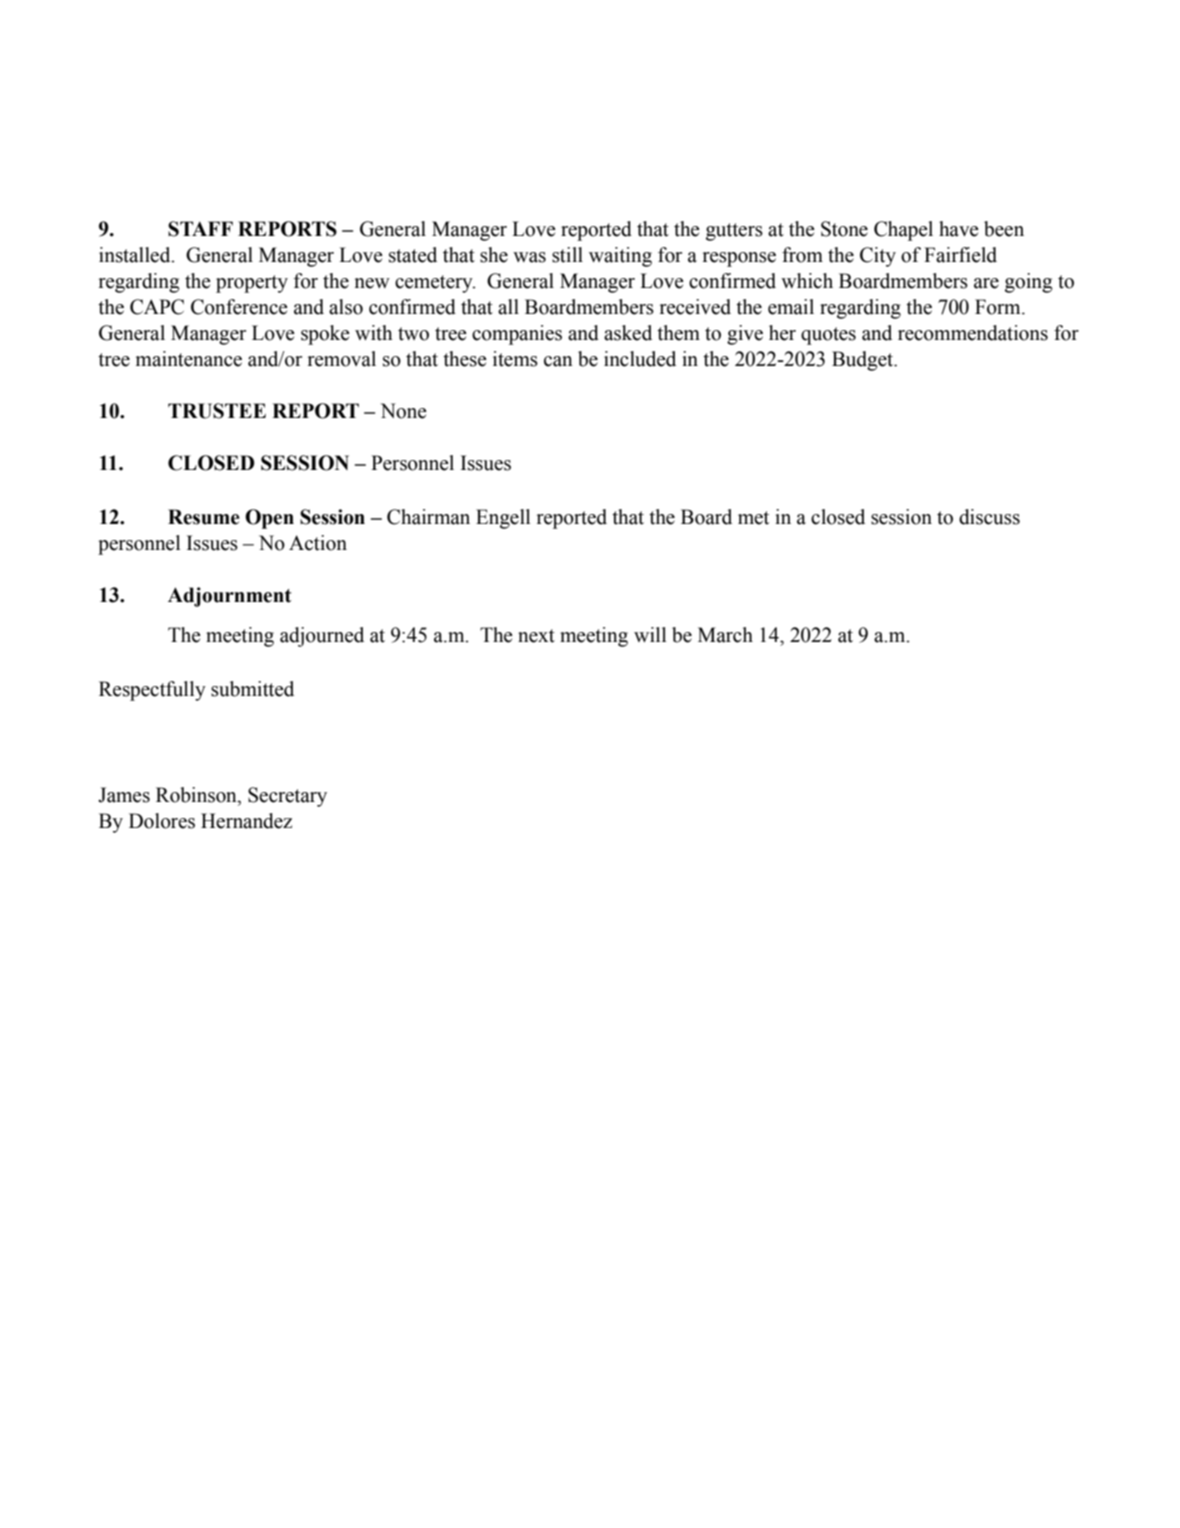  What do you see at coordinates (204, 517) in the screenshot?
I see `Resume` at bounding box center [204, 517].
